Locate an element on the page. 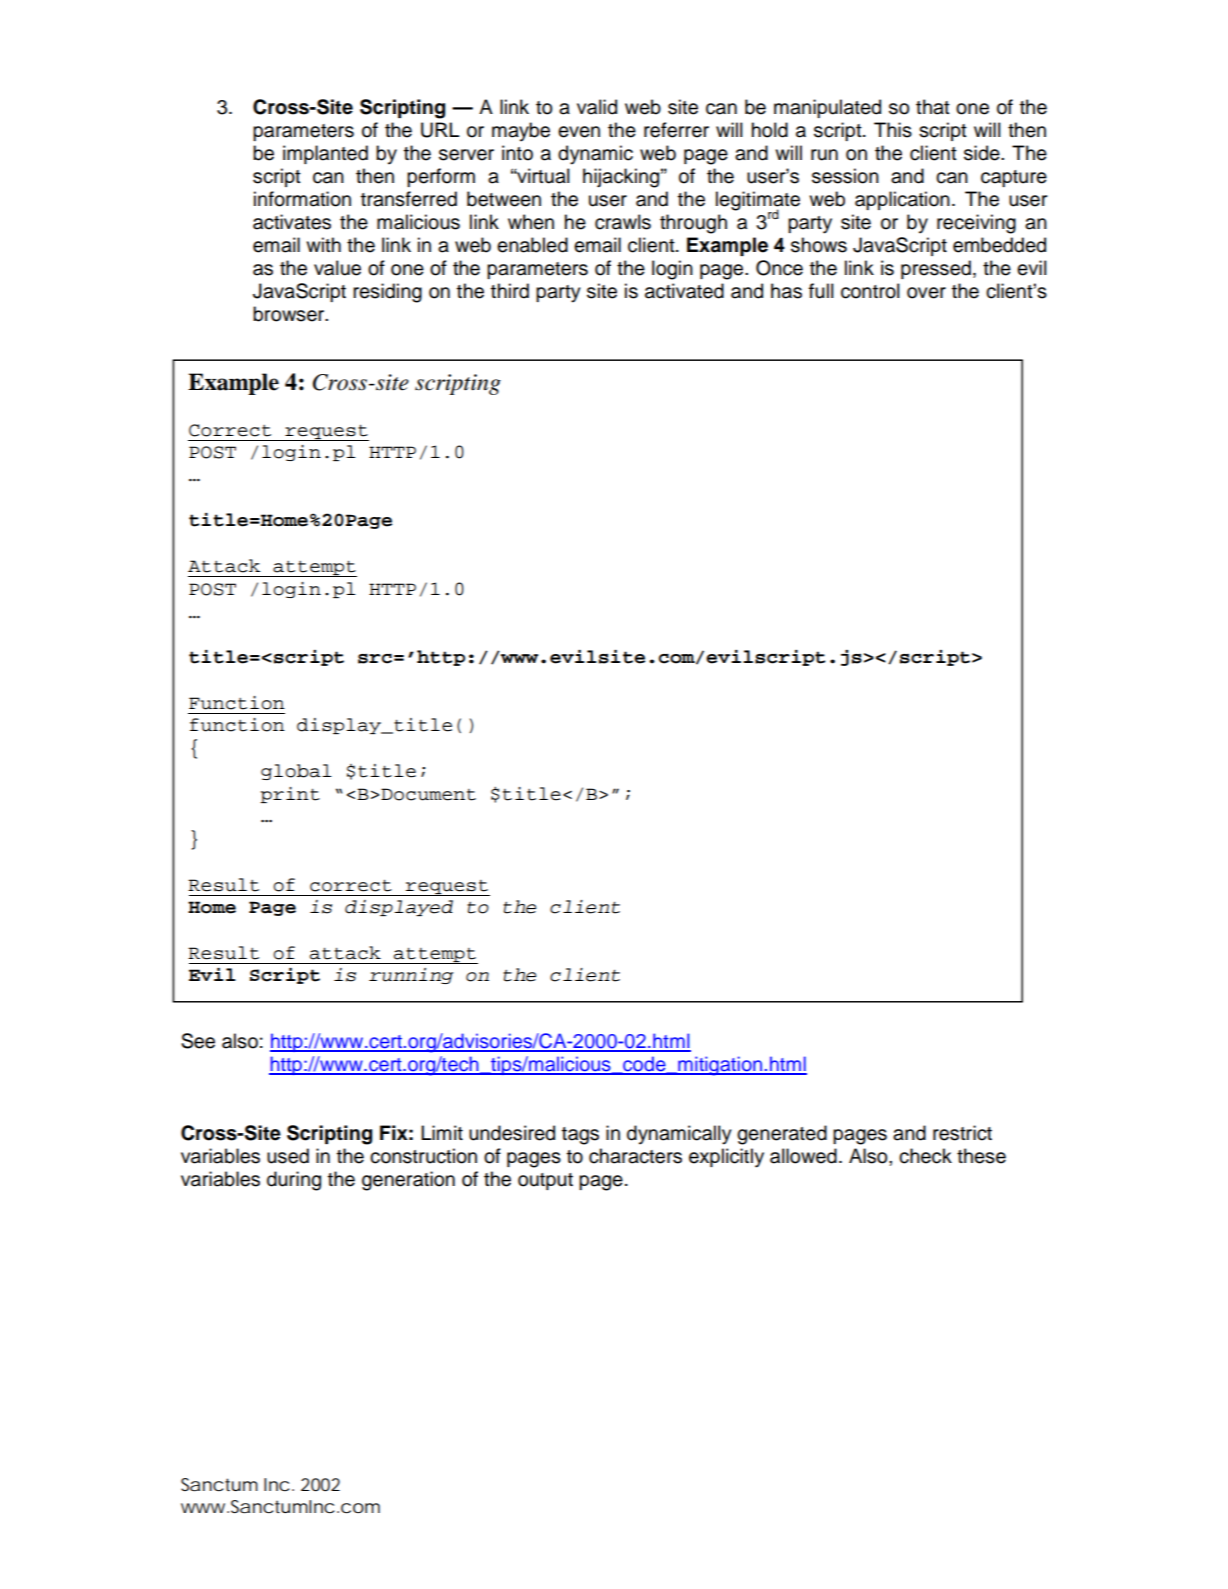 This document has height=1589, width=1228. over is located at coordinates (926, 293).
